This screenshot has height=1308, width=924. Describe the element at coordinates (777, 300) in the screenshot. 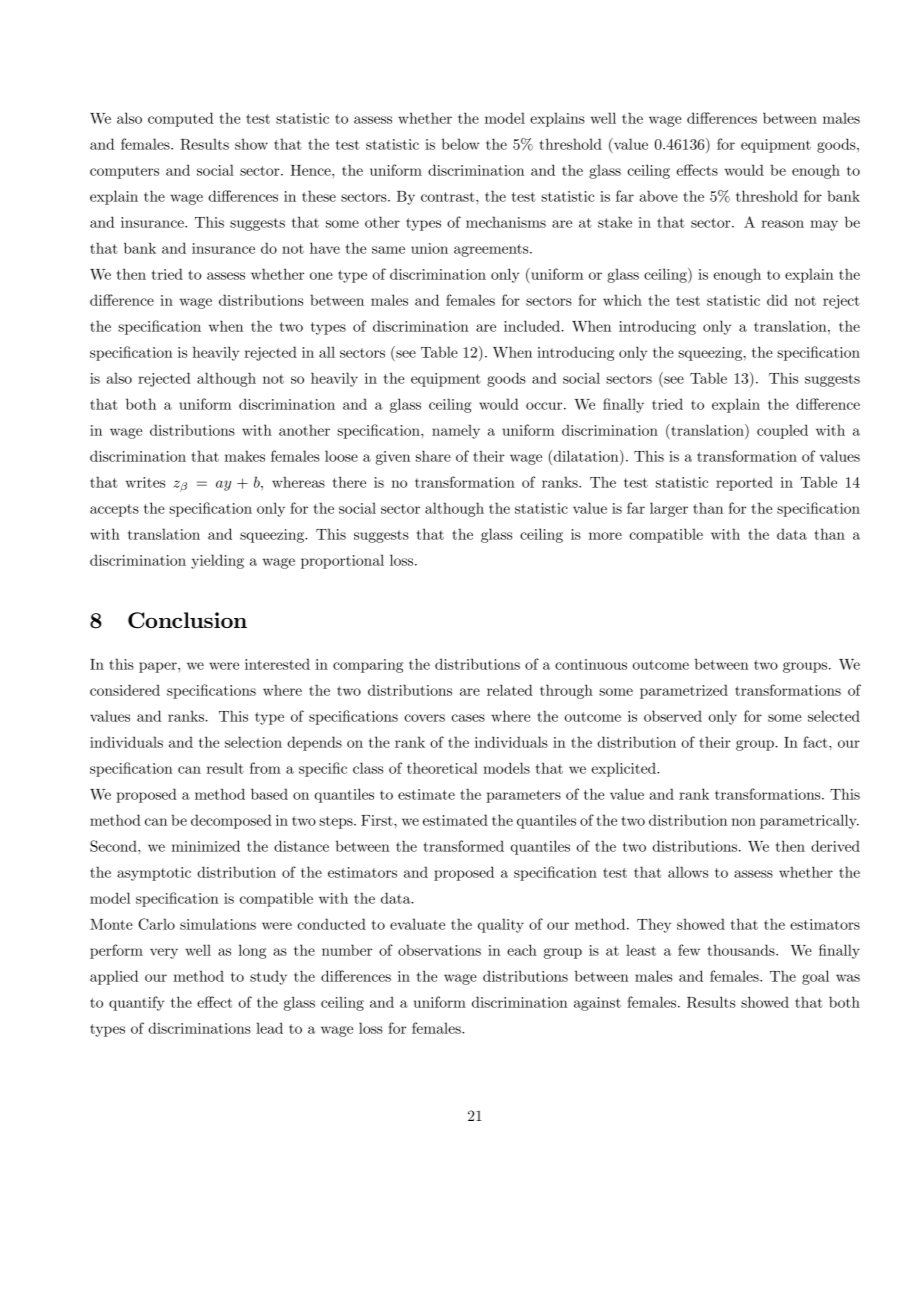

I see `did` at that location.
